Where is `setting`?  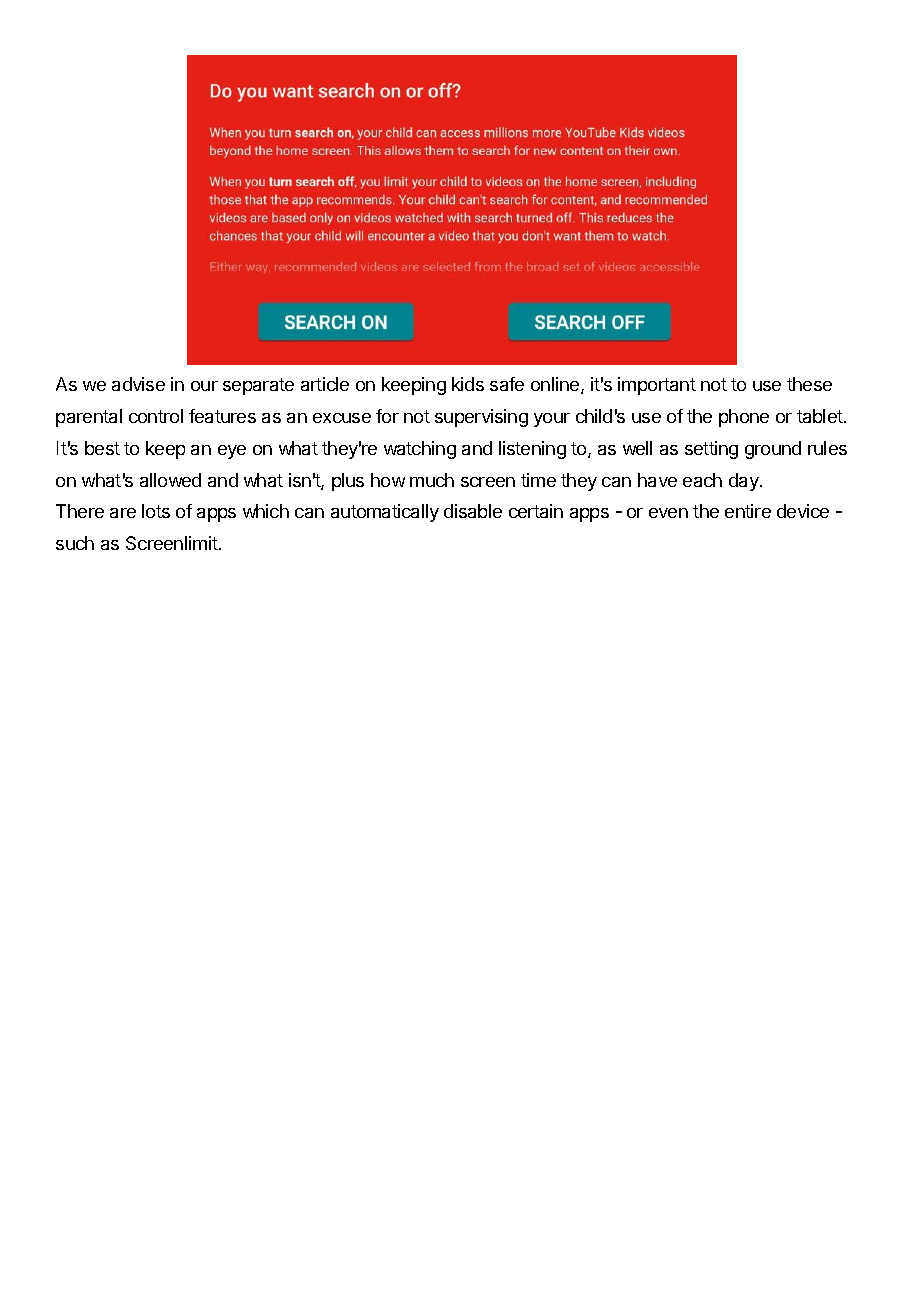
setting is located at coordinates (711, 450).
